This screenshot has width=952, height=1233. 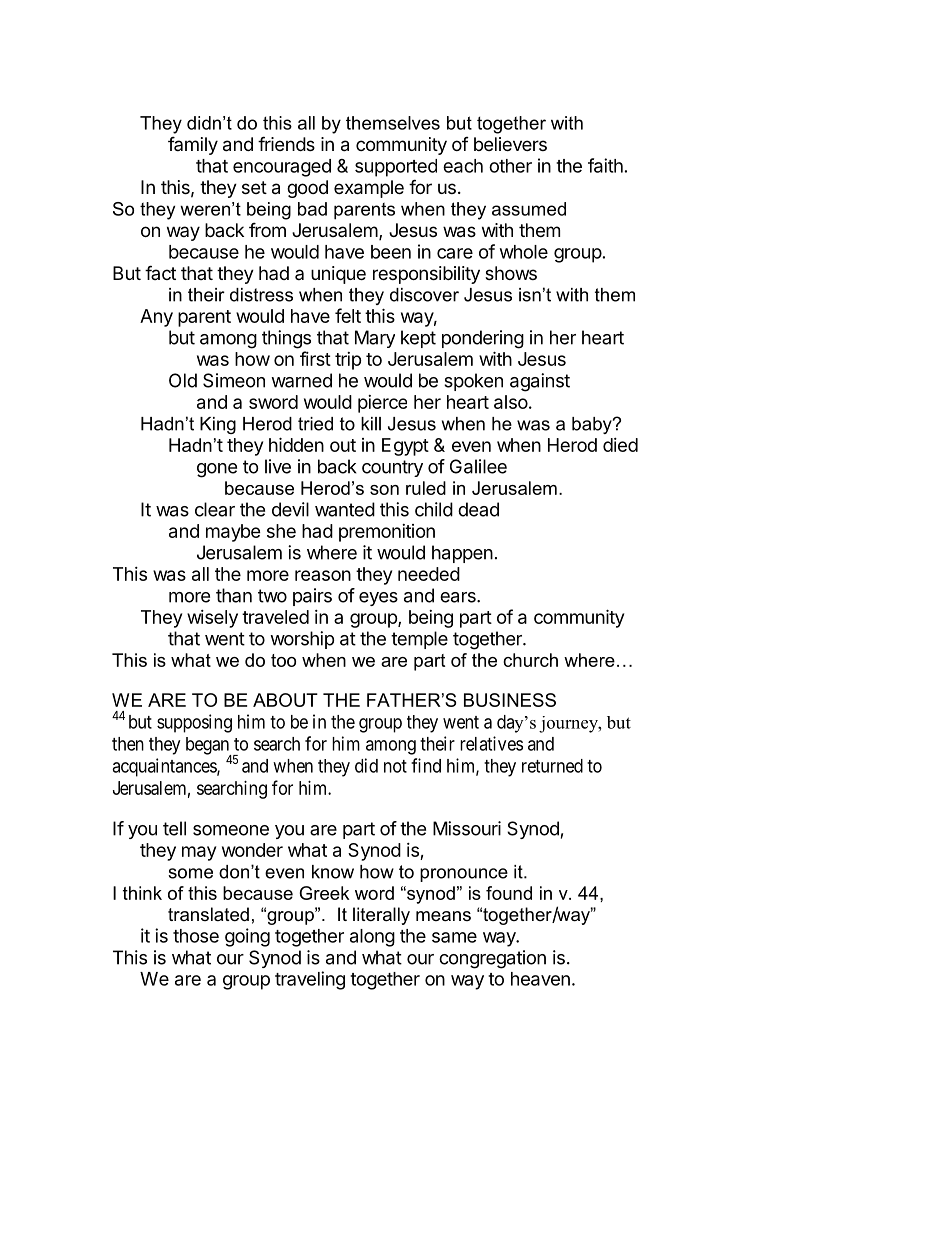 What do you see at coordinates (605, 165) in the screenshot?
I see `faith` at bounding box center [605, 165].
